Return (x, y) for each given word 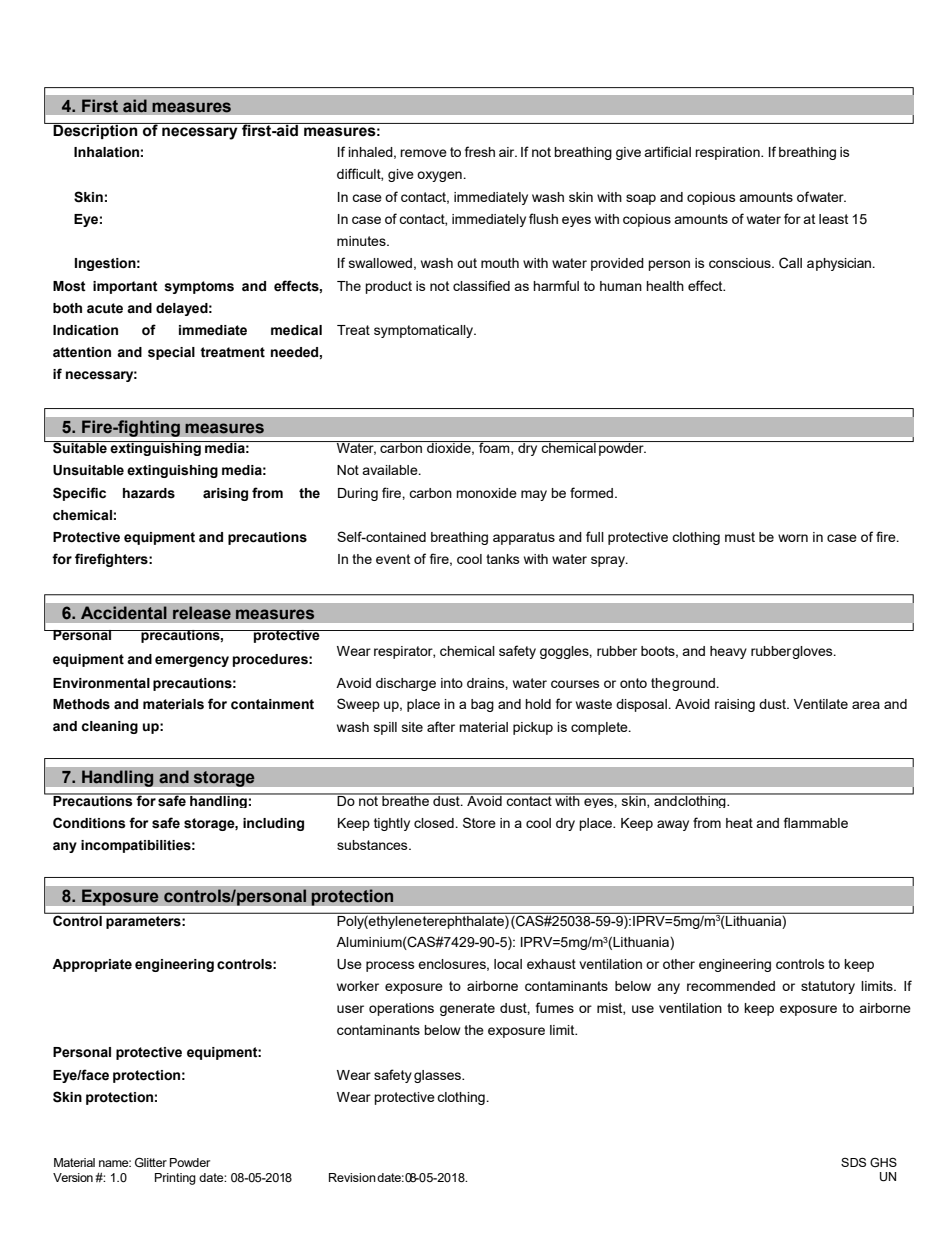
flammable (816, 822)
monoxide (486, 493)
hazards (149, 493)
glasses (438, 1076)
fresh (480, 151)
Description (95, 131)
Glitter (151, 1162)
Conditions (89, 823)
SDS (853, 1162)
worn (793, 538)
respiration (728, 153)
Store (479, 822)
